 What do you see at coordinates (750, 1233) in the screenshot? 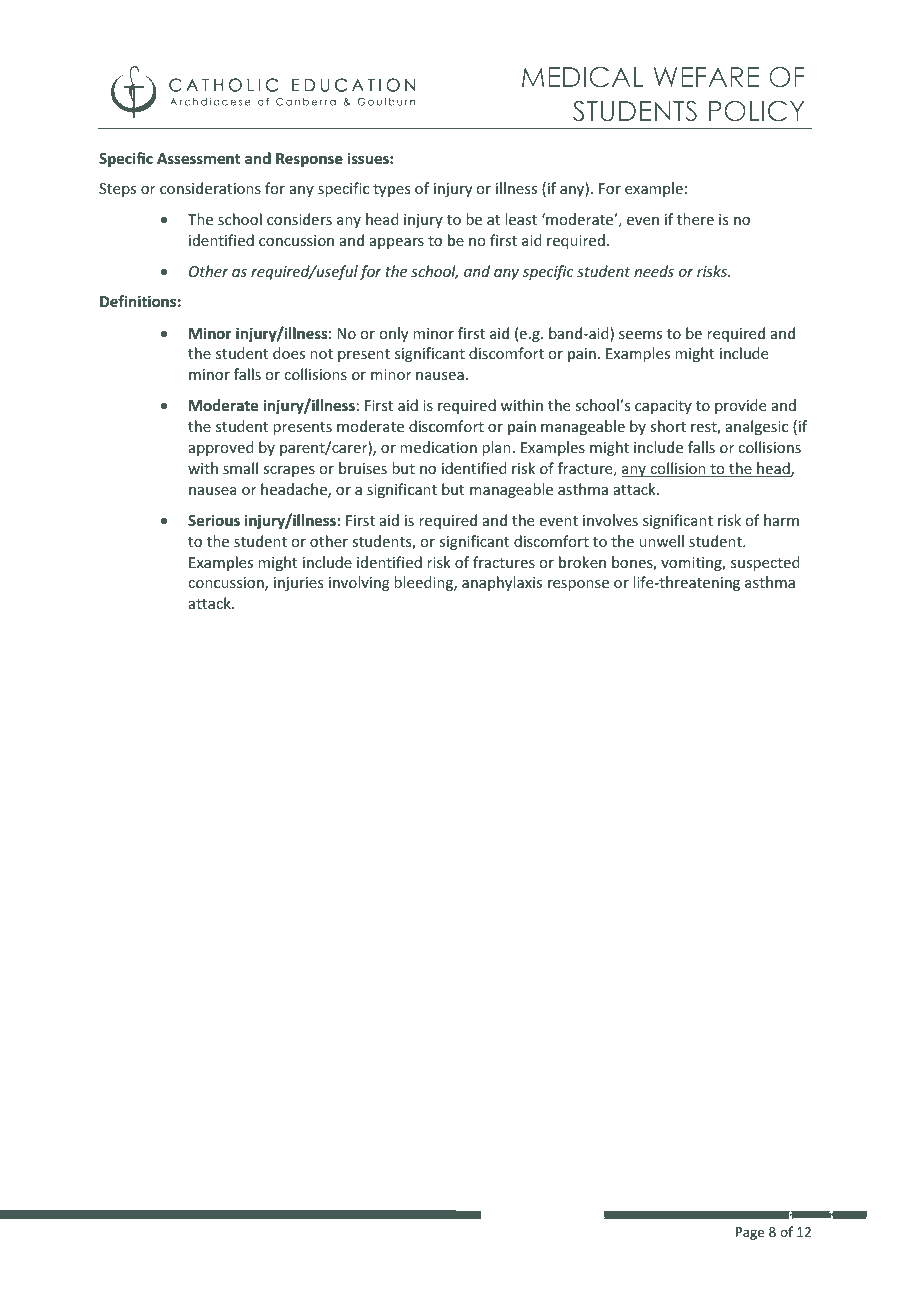
I see `Page` at bounding box center [750, 1233].
